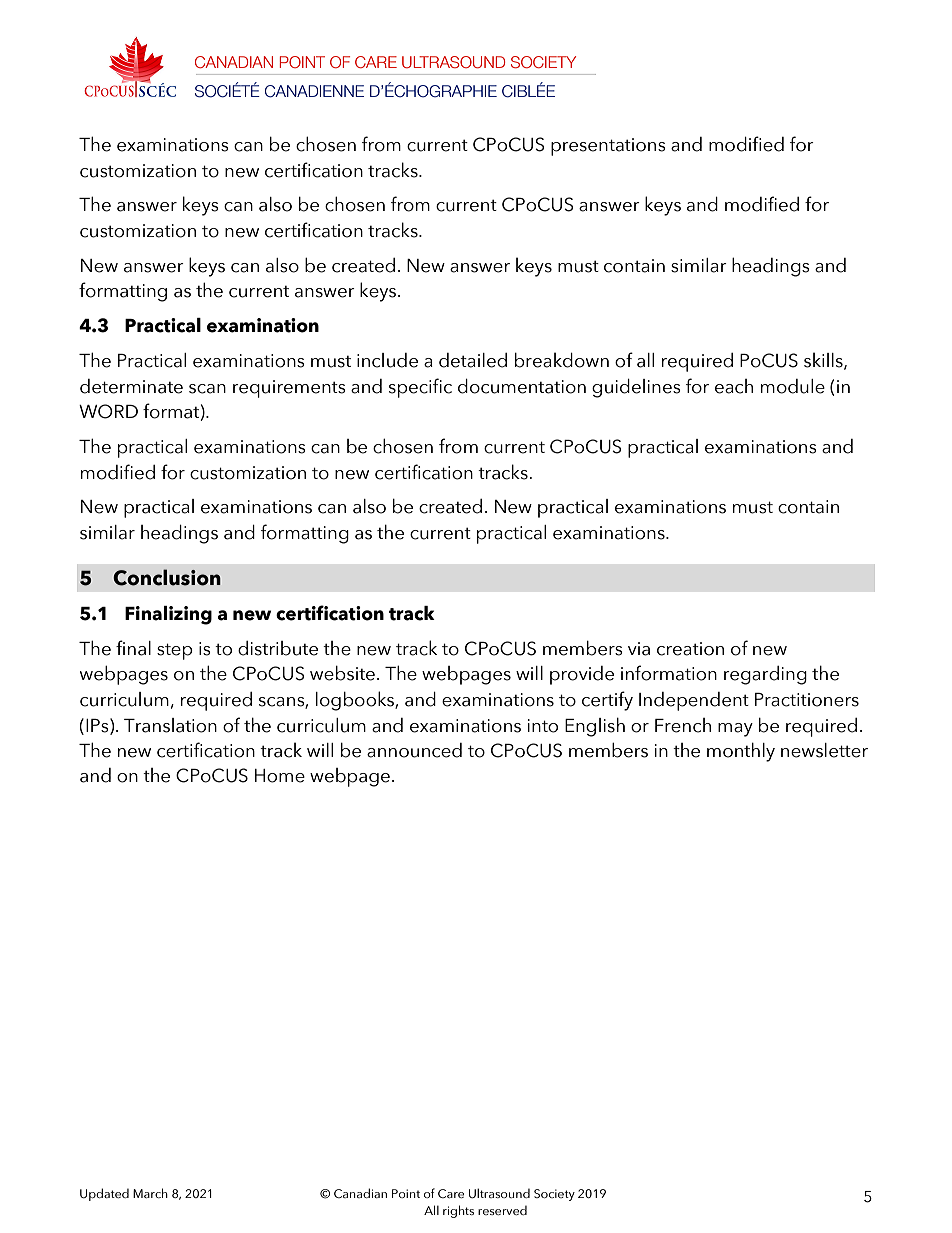 This document has height=1233, width=952. What do you see at coordinates (473, 360) in the document?
I see `detailed` at bounding box center [473, 360].
